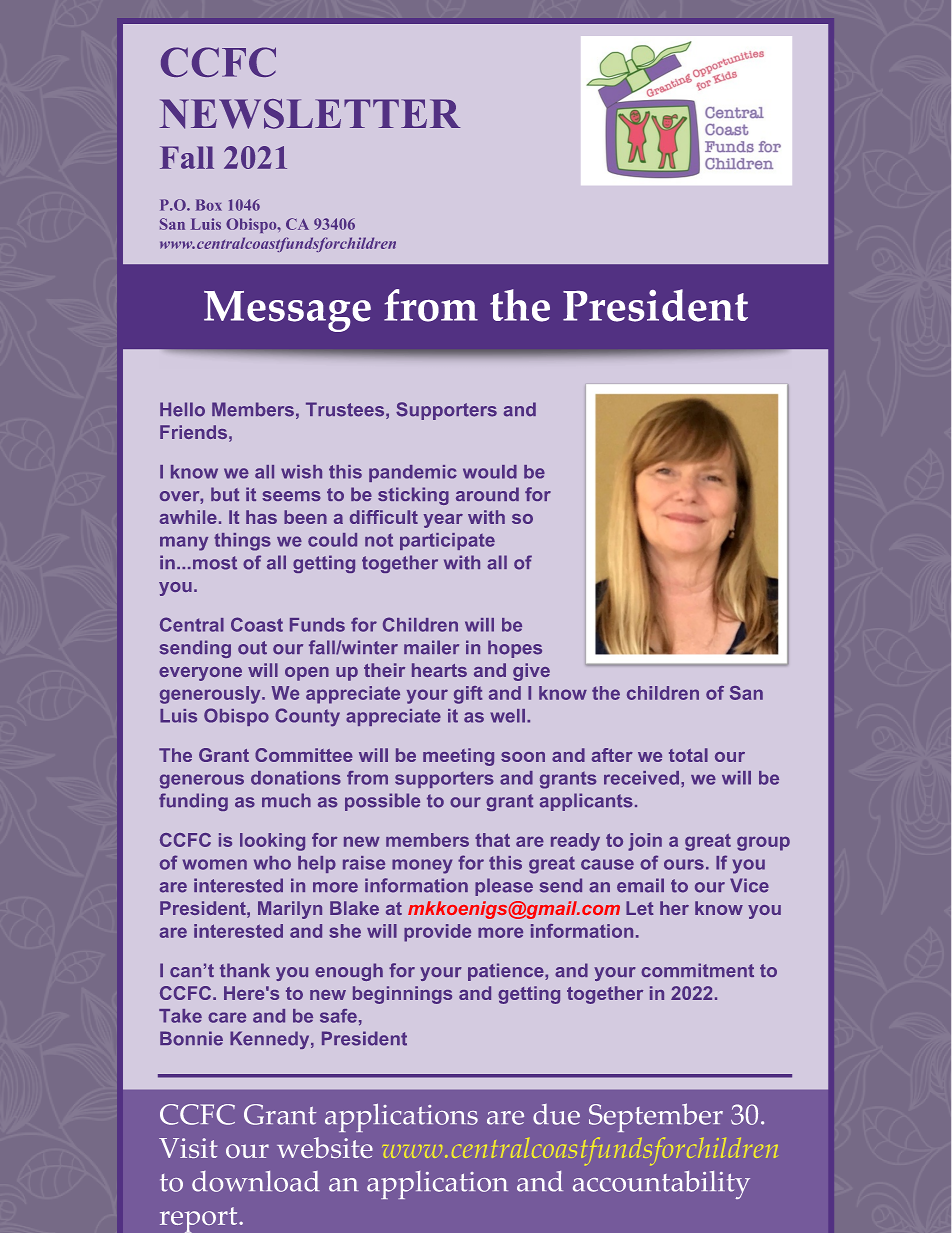 The width and height of the screenshot is (952, 1233). Describe the element at coordinates (487, 494) in the screenshot. I see `around` at that location.
